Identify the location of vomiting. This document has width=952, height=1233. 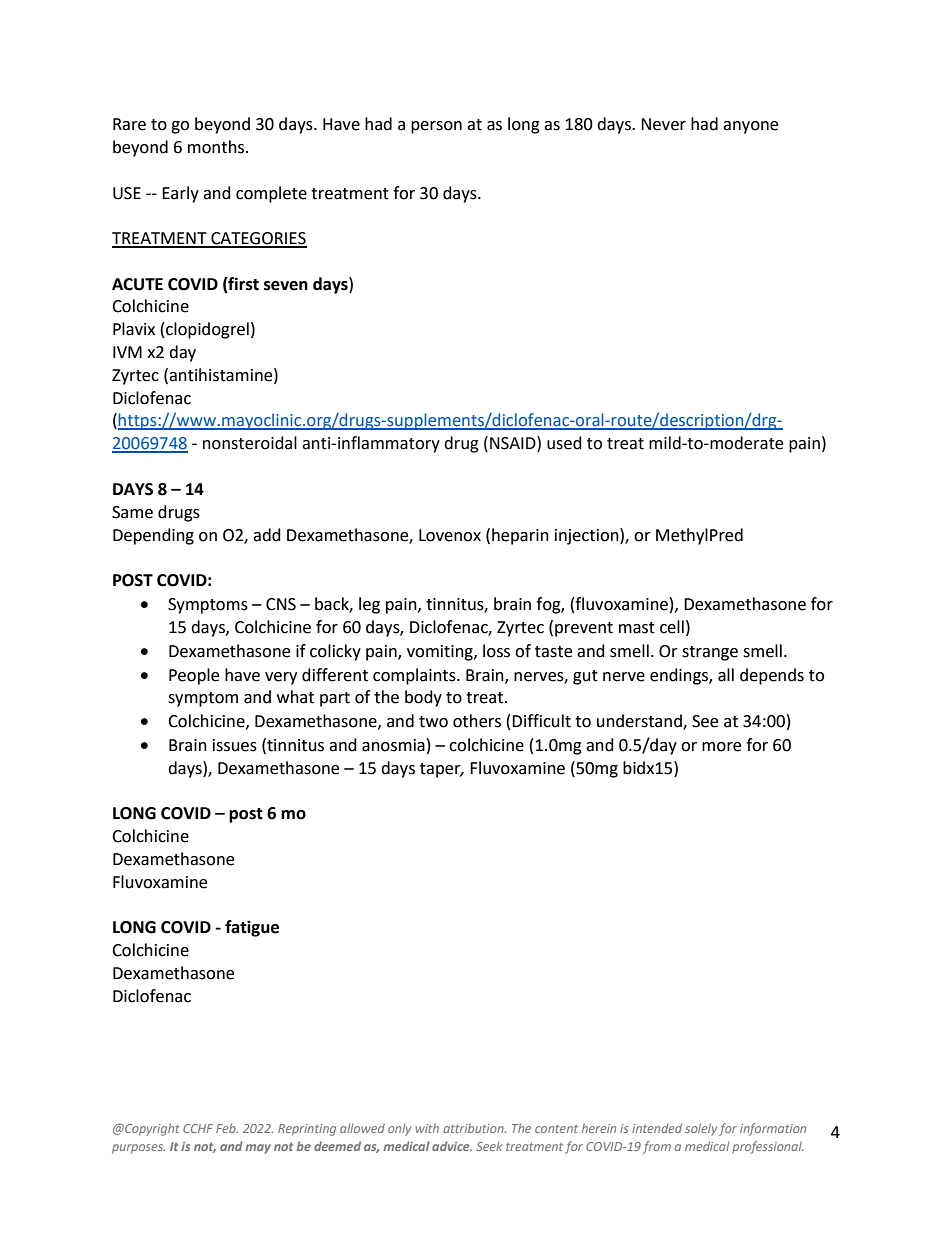
(441, 653).
